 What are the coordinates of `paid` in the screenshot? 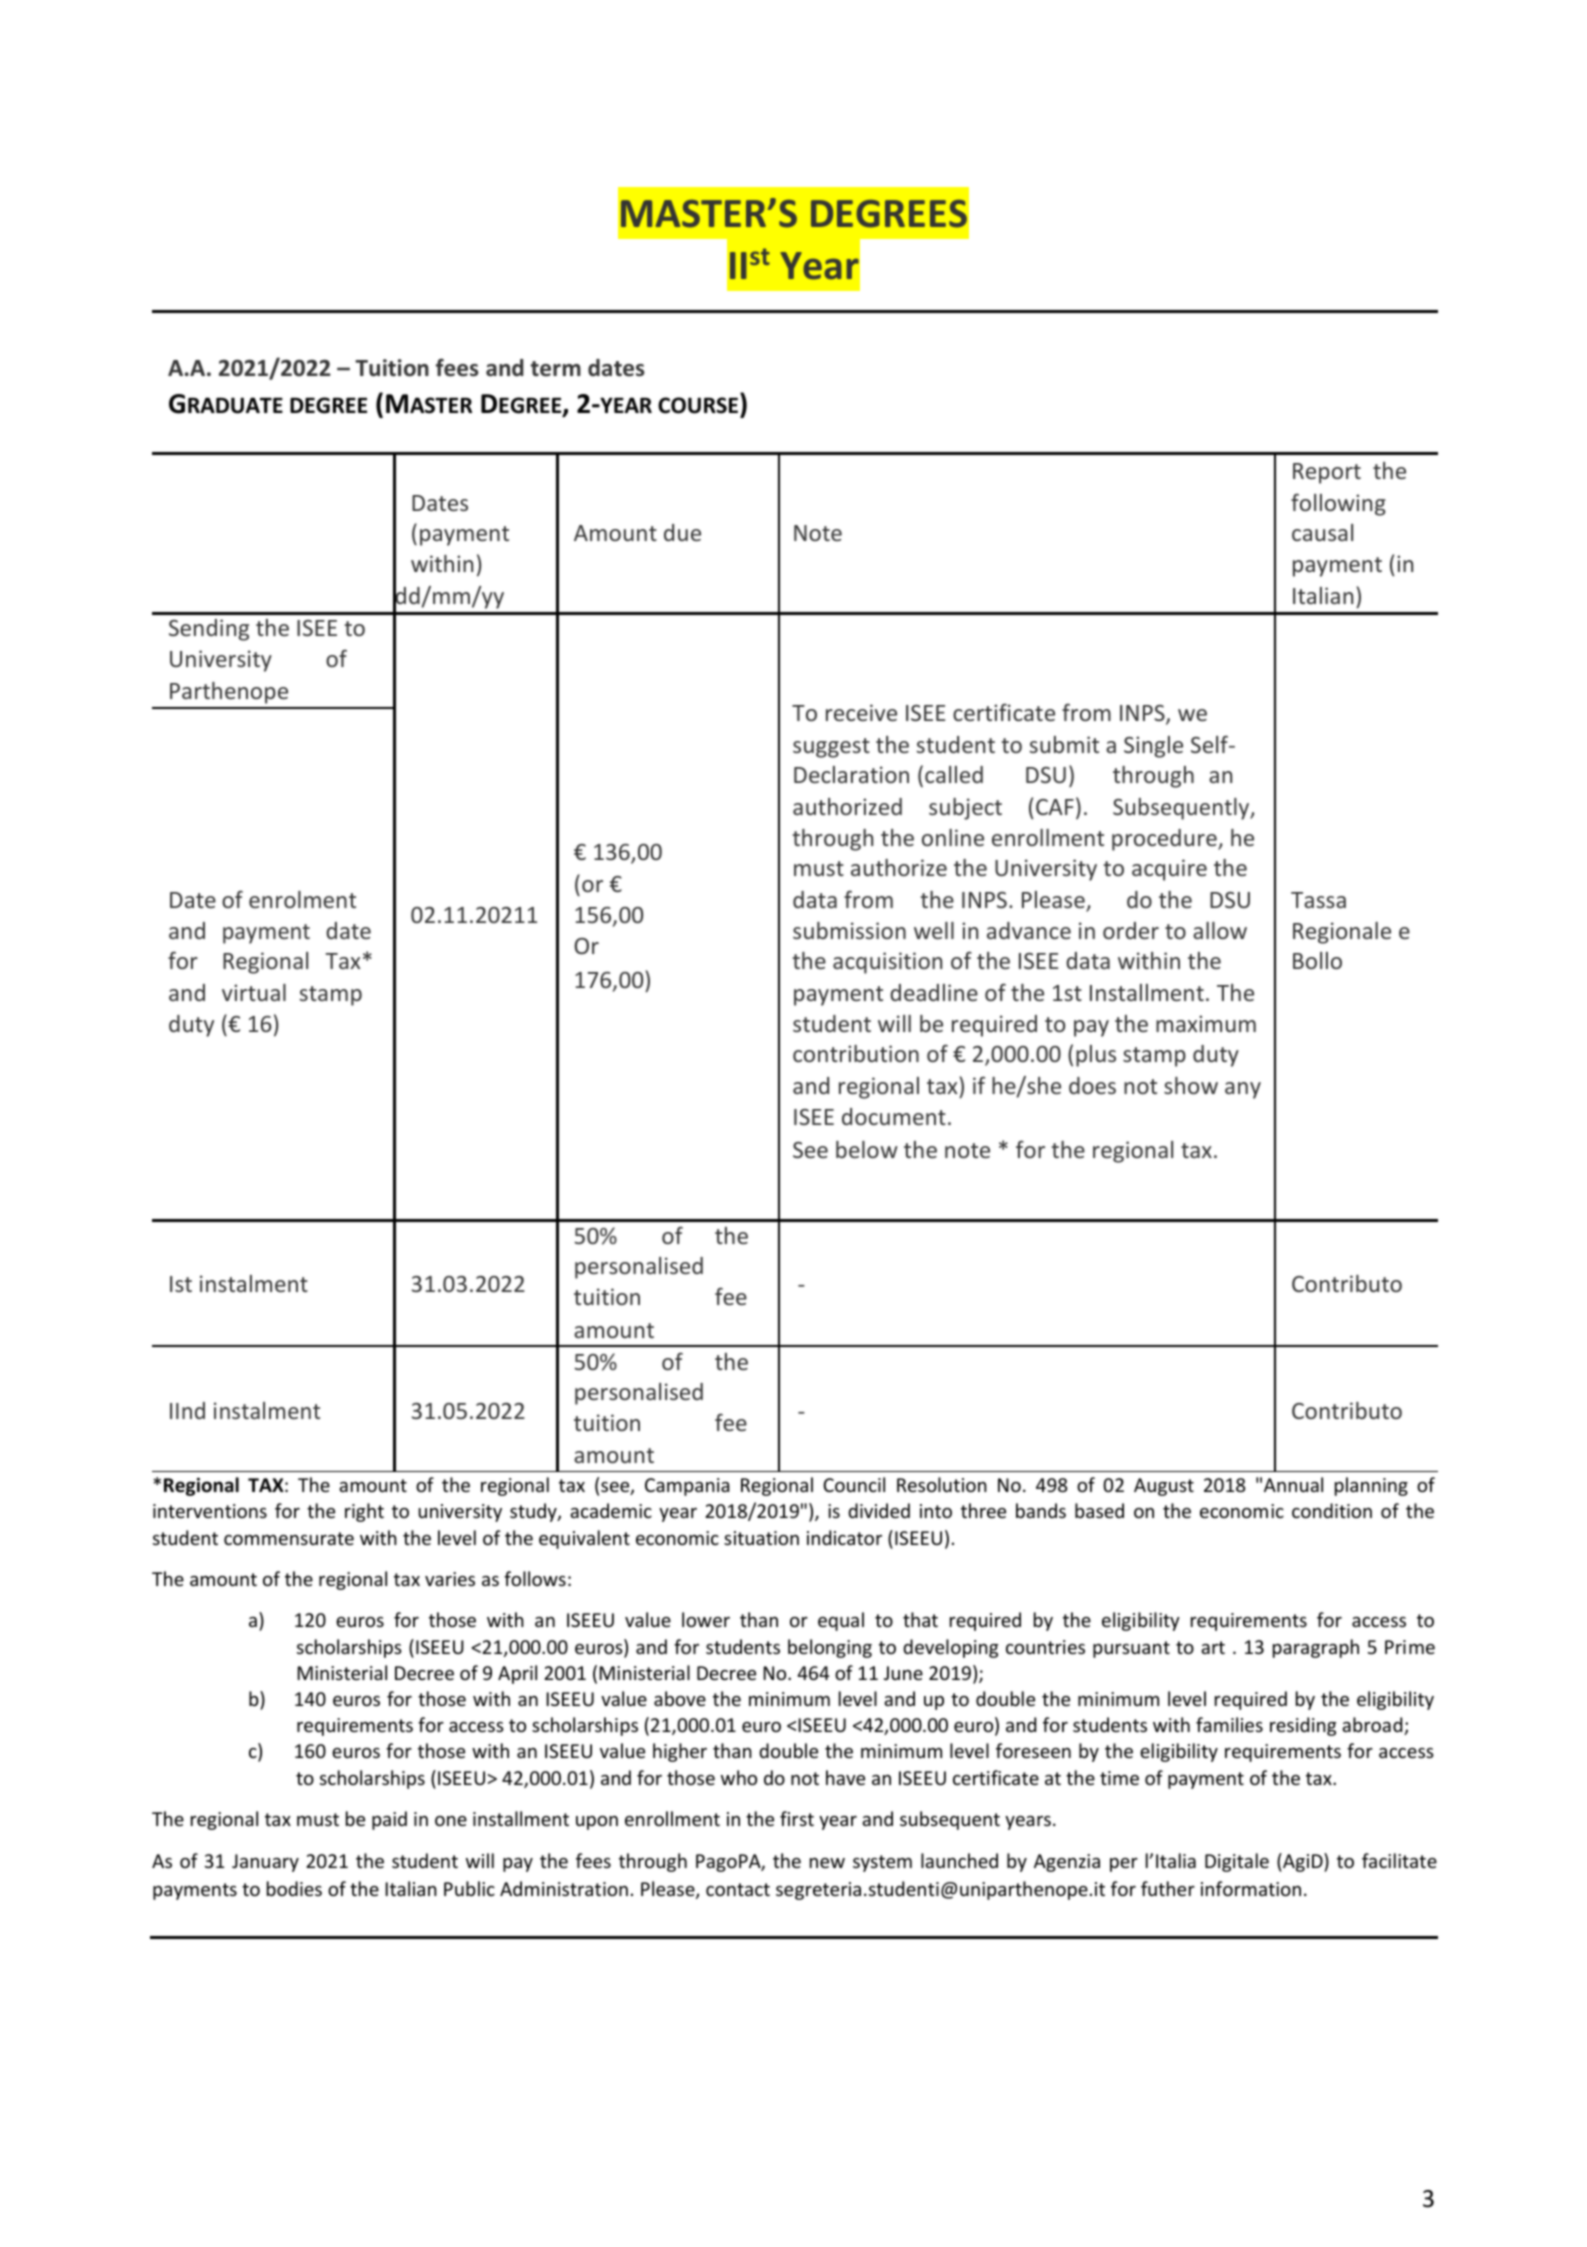 It's located at (389, 1820).
